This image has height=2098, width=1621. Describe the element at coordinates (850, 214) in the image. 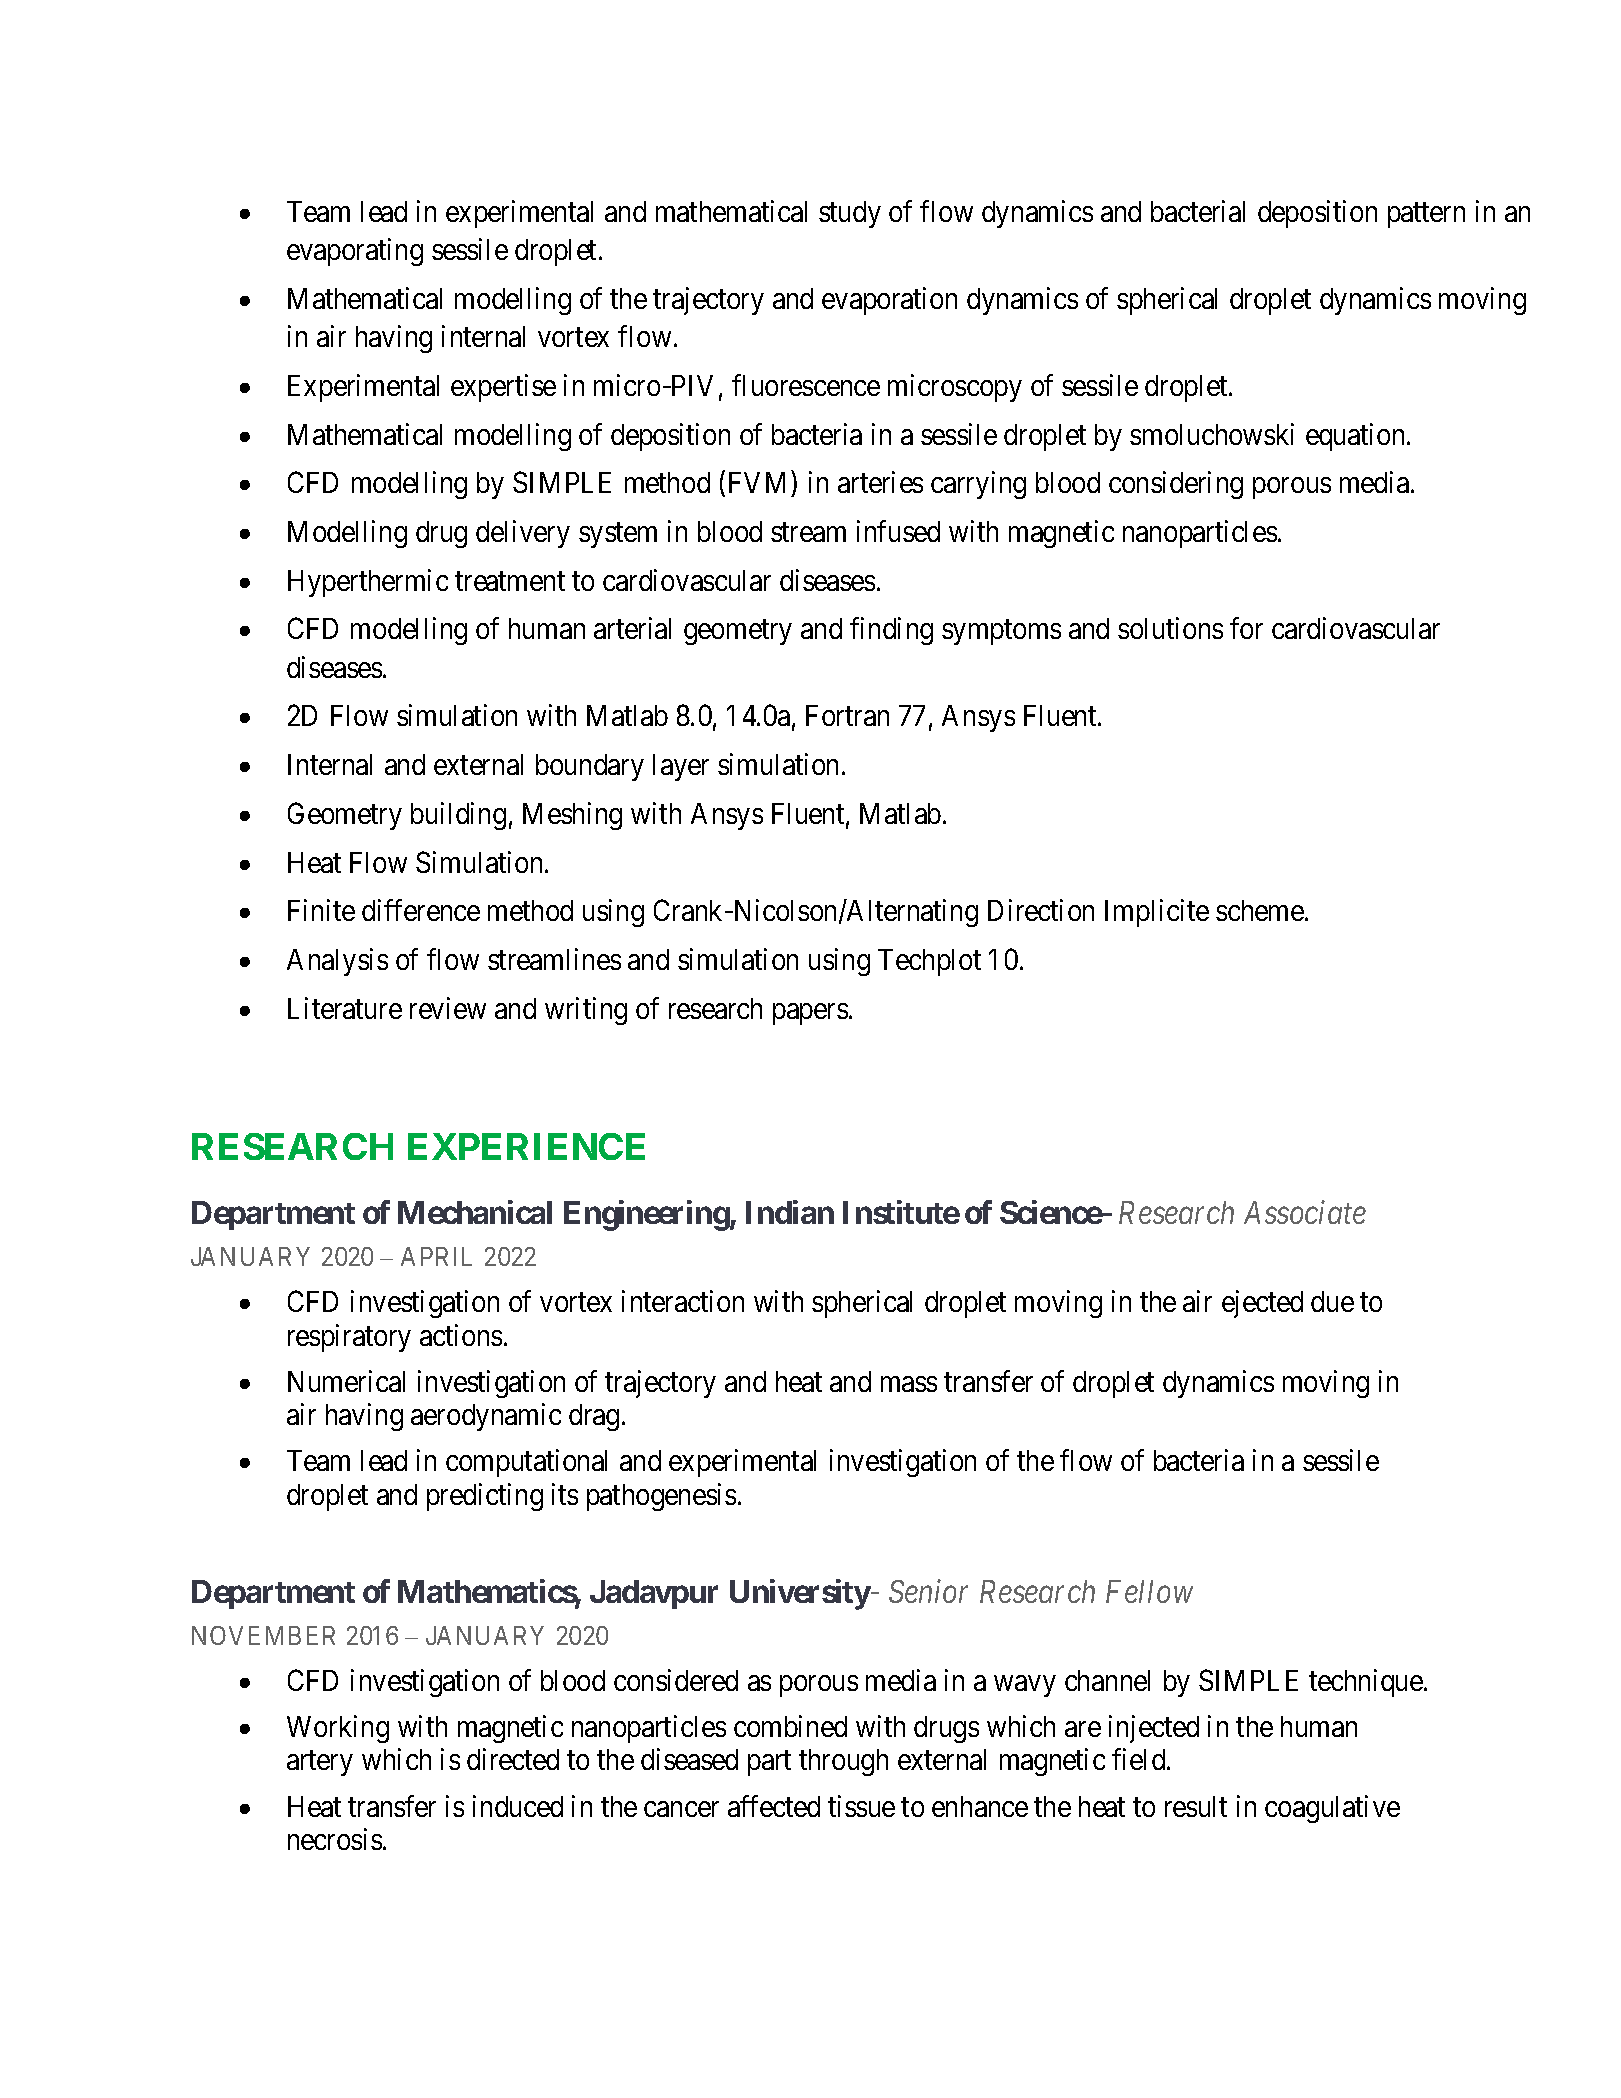

I see `study` at that location.
